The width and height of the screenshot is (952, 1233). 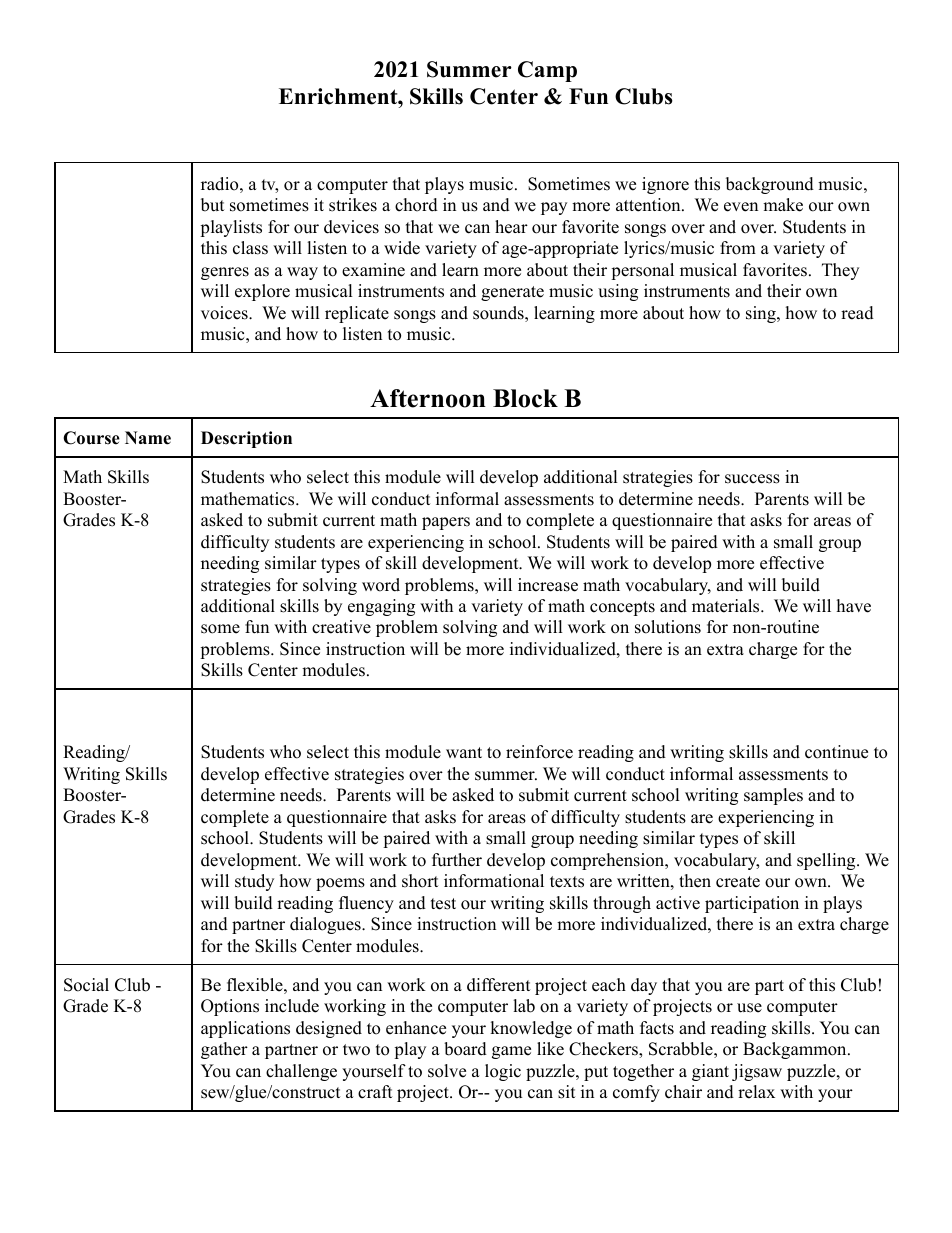 I want to click on study, so click(x=254, y=882).
